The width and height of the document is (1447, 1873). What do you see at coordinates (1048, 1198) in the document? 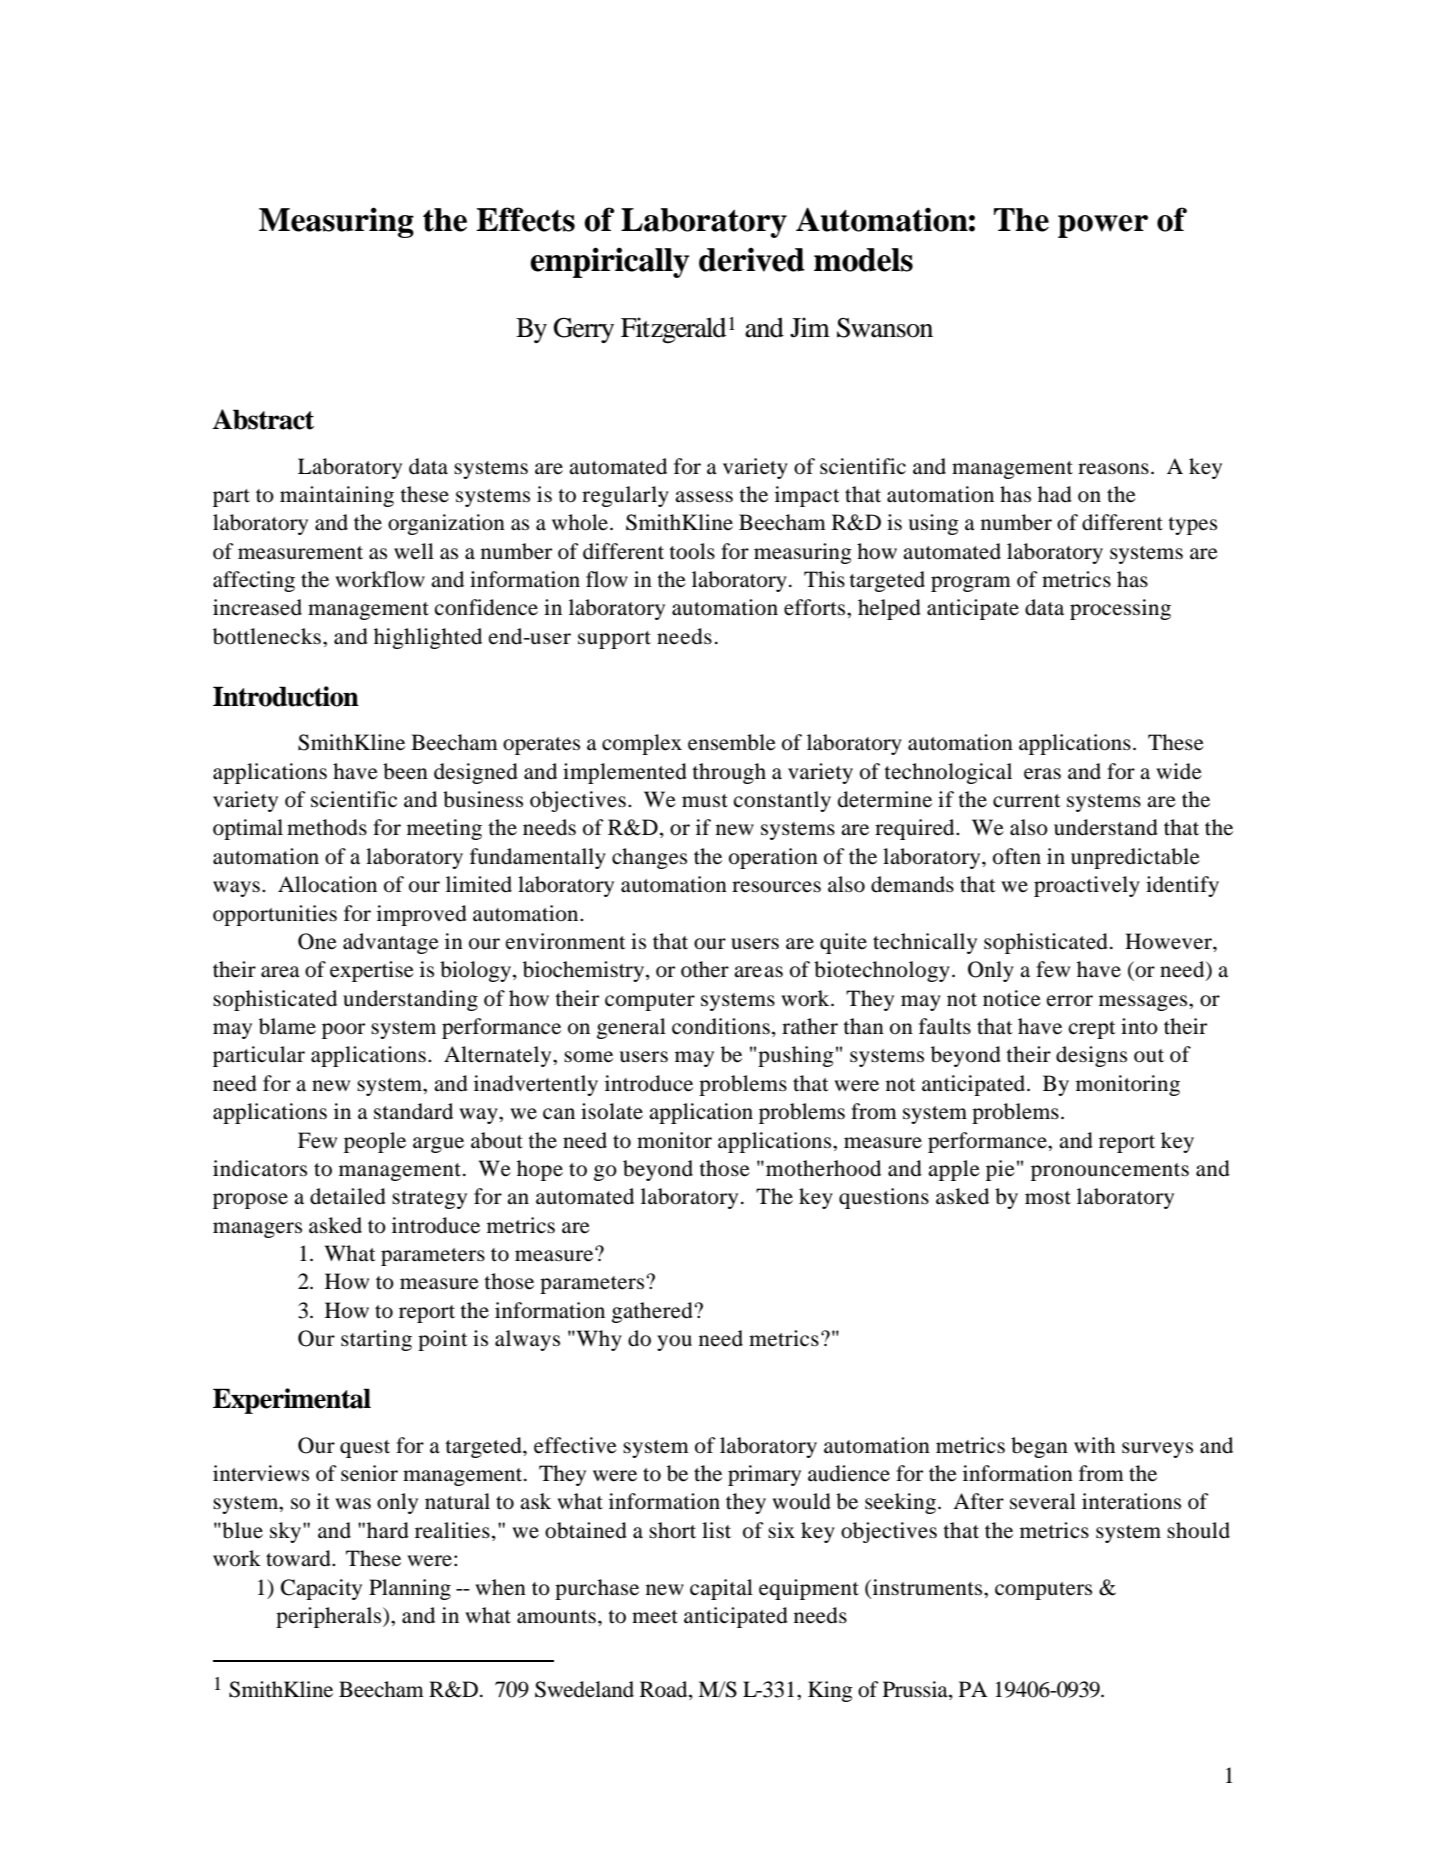
I see `most` at bounding box center [1048, 1198].
